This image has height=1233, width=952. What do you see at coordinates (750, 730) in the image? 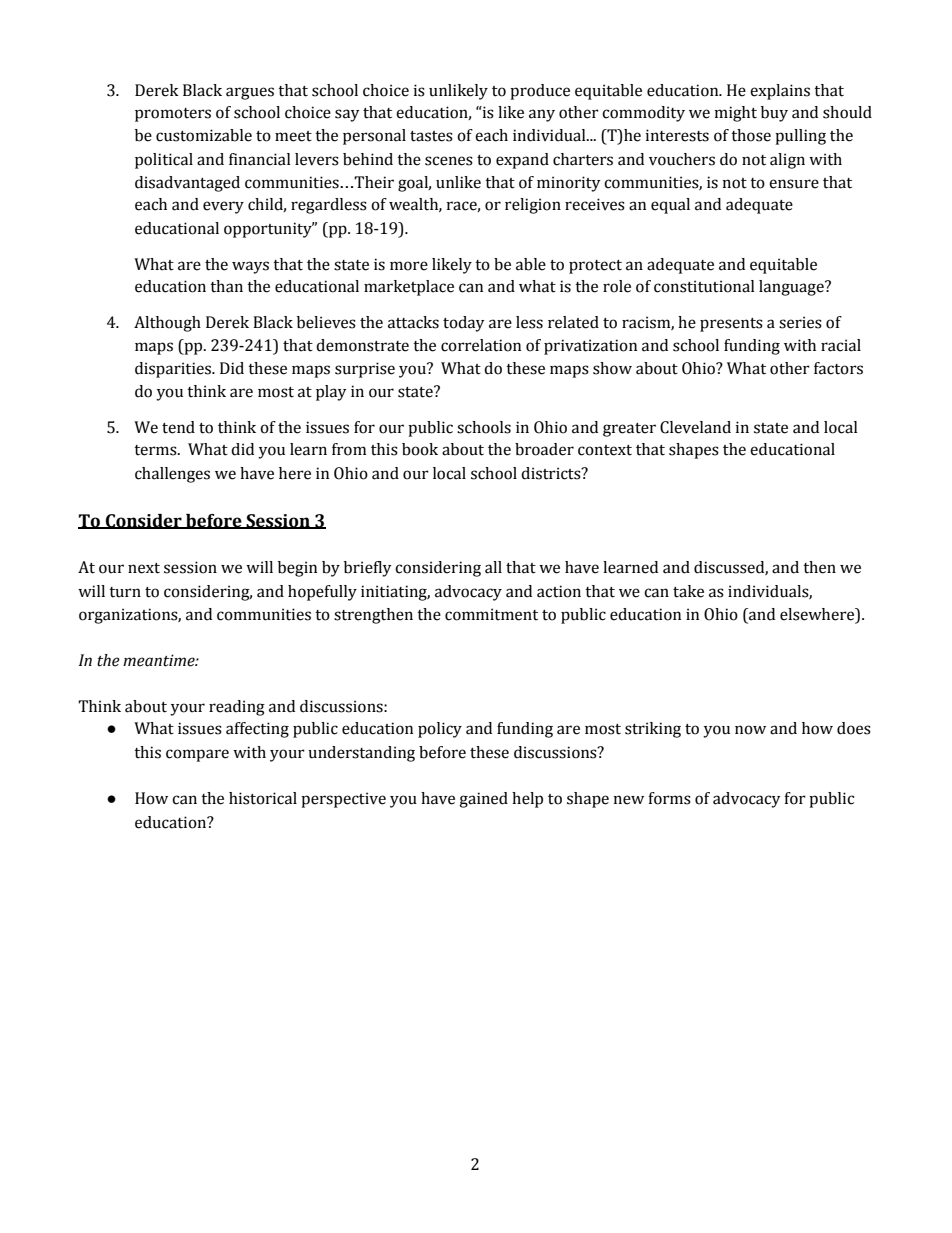
I see `now` at bounding box center [750, 730].
